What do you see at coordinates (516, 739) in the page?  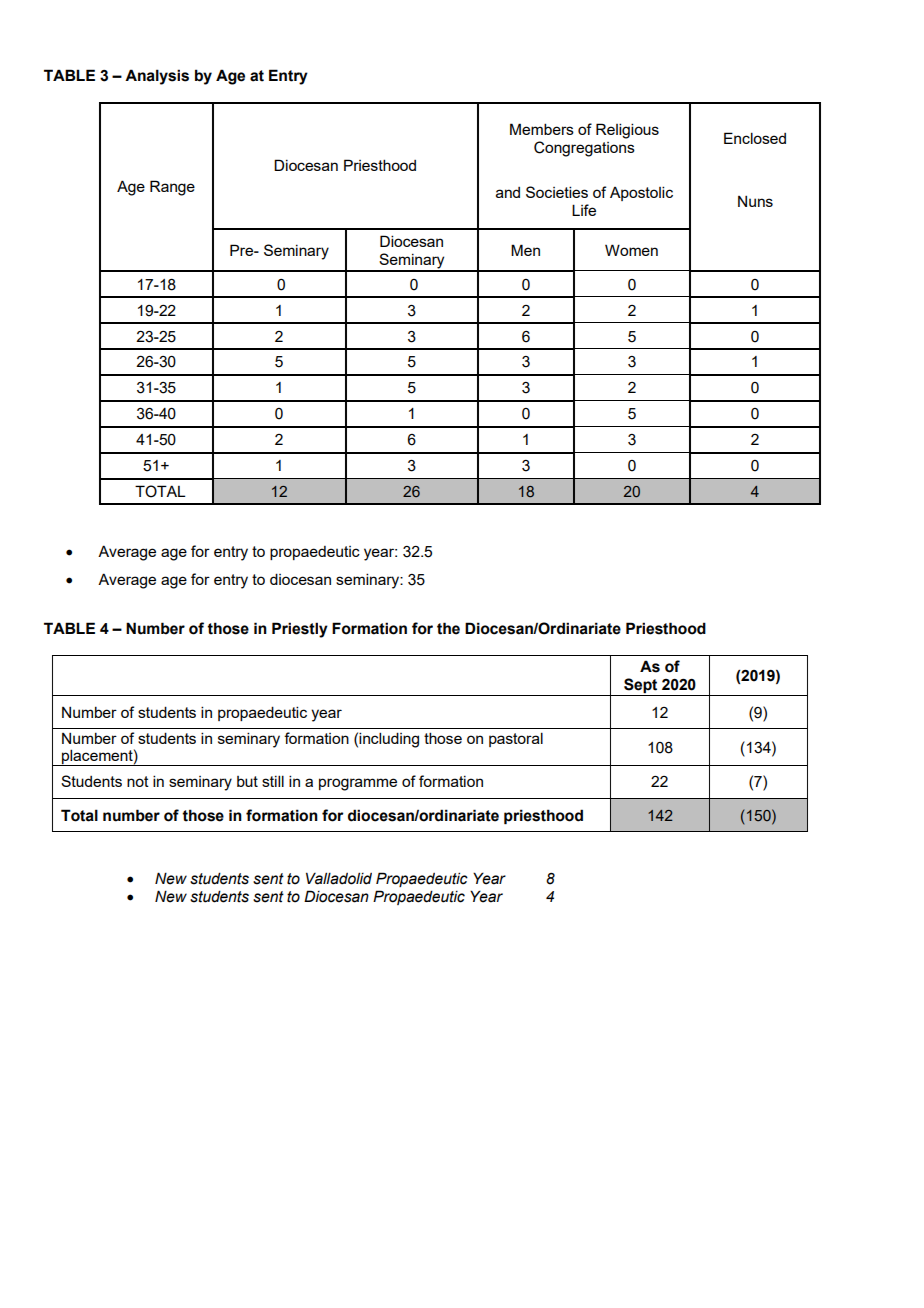 I see `pastoral` at bounding box center [516, 739].
